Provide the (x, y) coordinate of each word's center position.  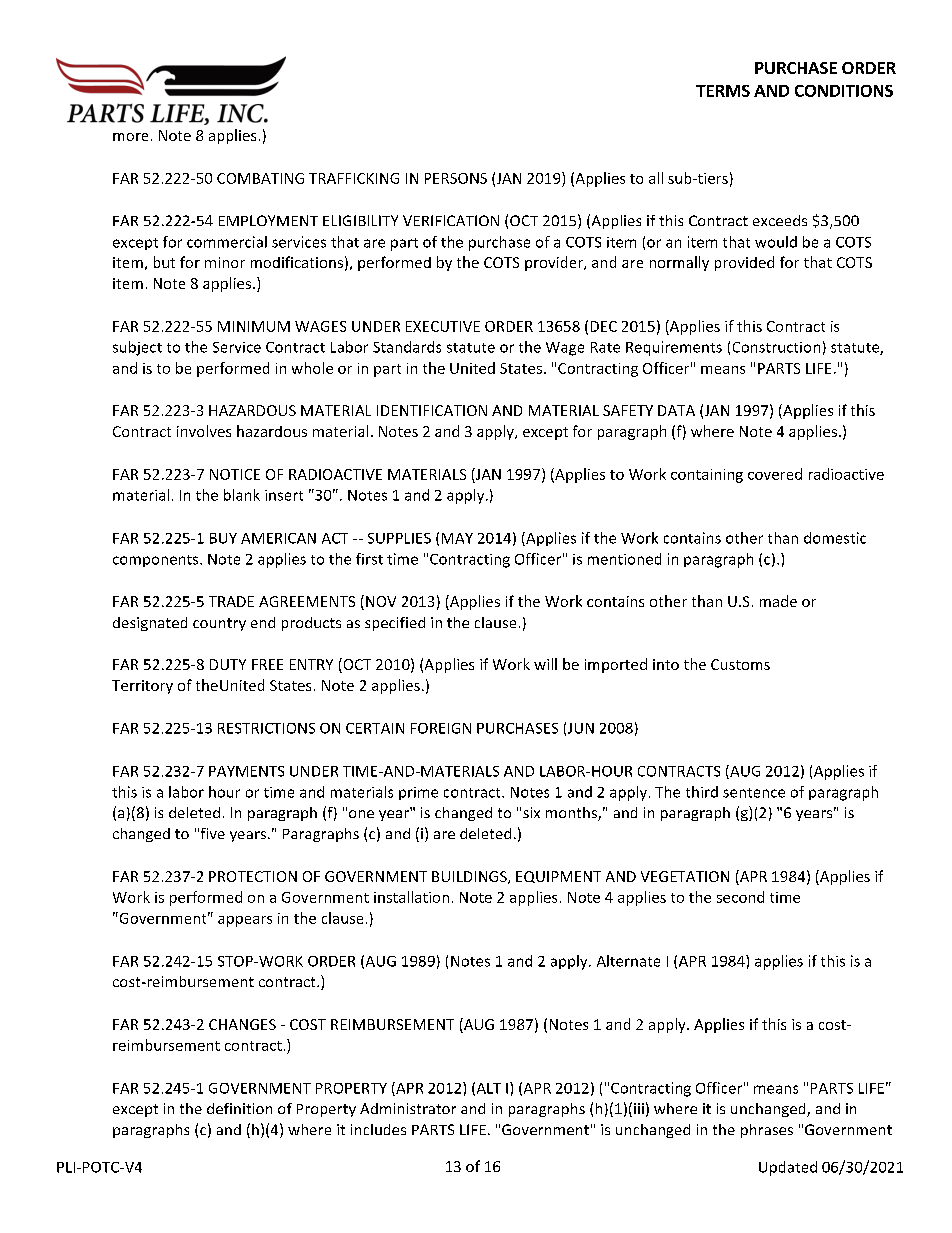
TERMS (723, 91)
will (545, 664)
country (219, 624)
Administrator (408, 1108)
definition (239, 1108)
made (778, 601)
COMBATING (260, 178)
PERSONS (456, 178)
